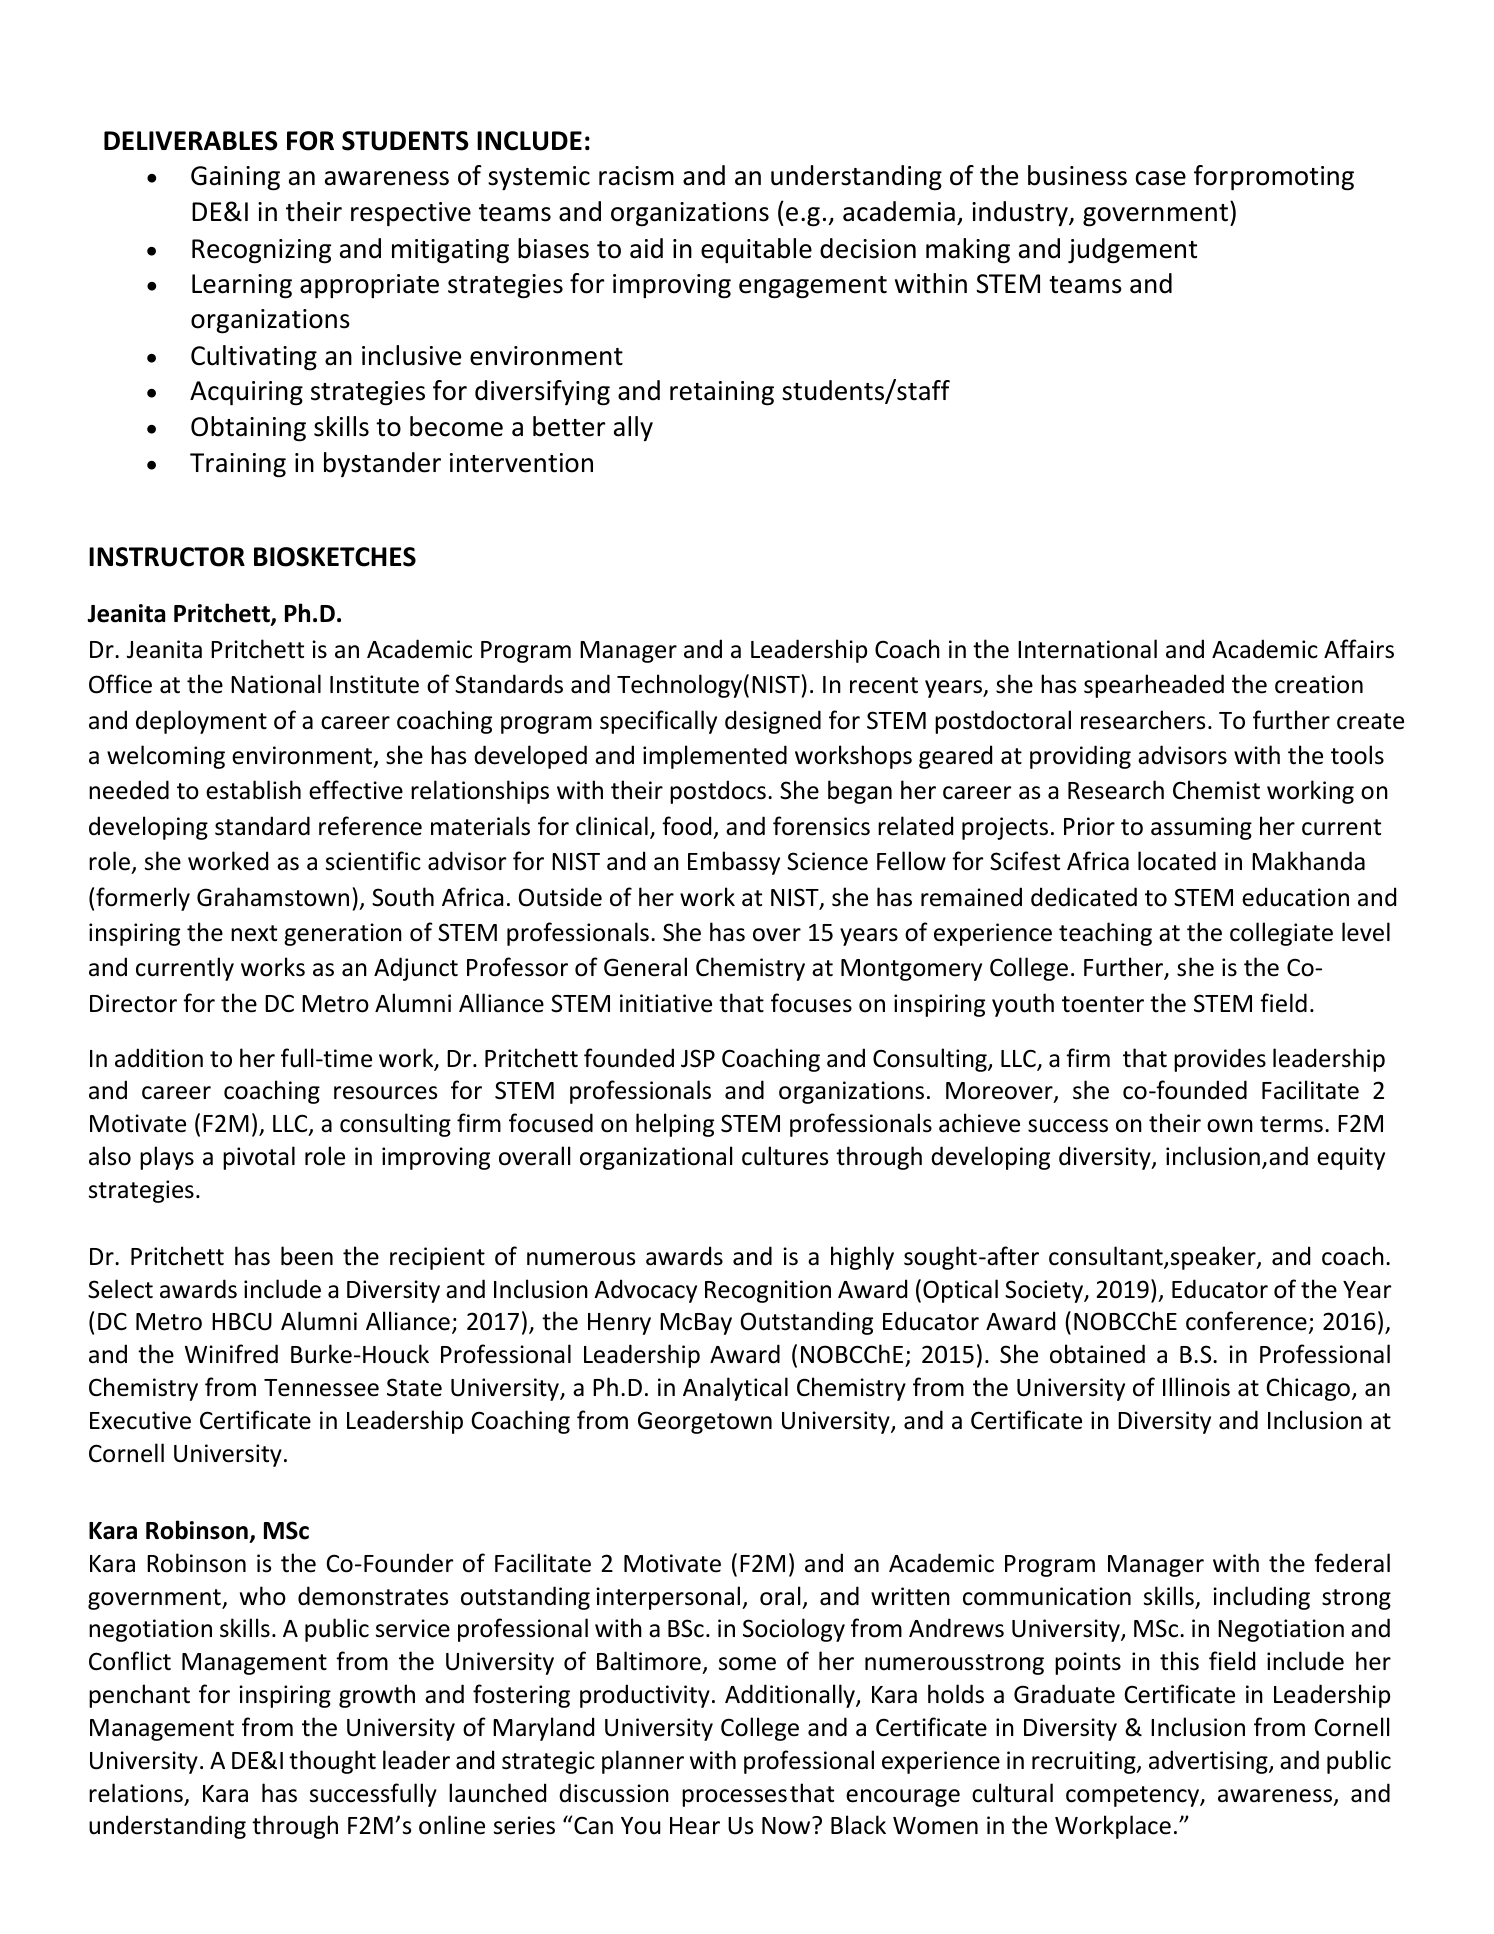 Image resolution: width=1494 pixels, height=1934 pixels. I want to click on equitable, so click(756, 250).
